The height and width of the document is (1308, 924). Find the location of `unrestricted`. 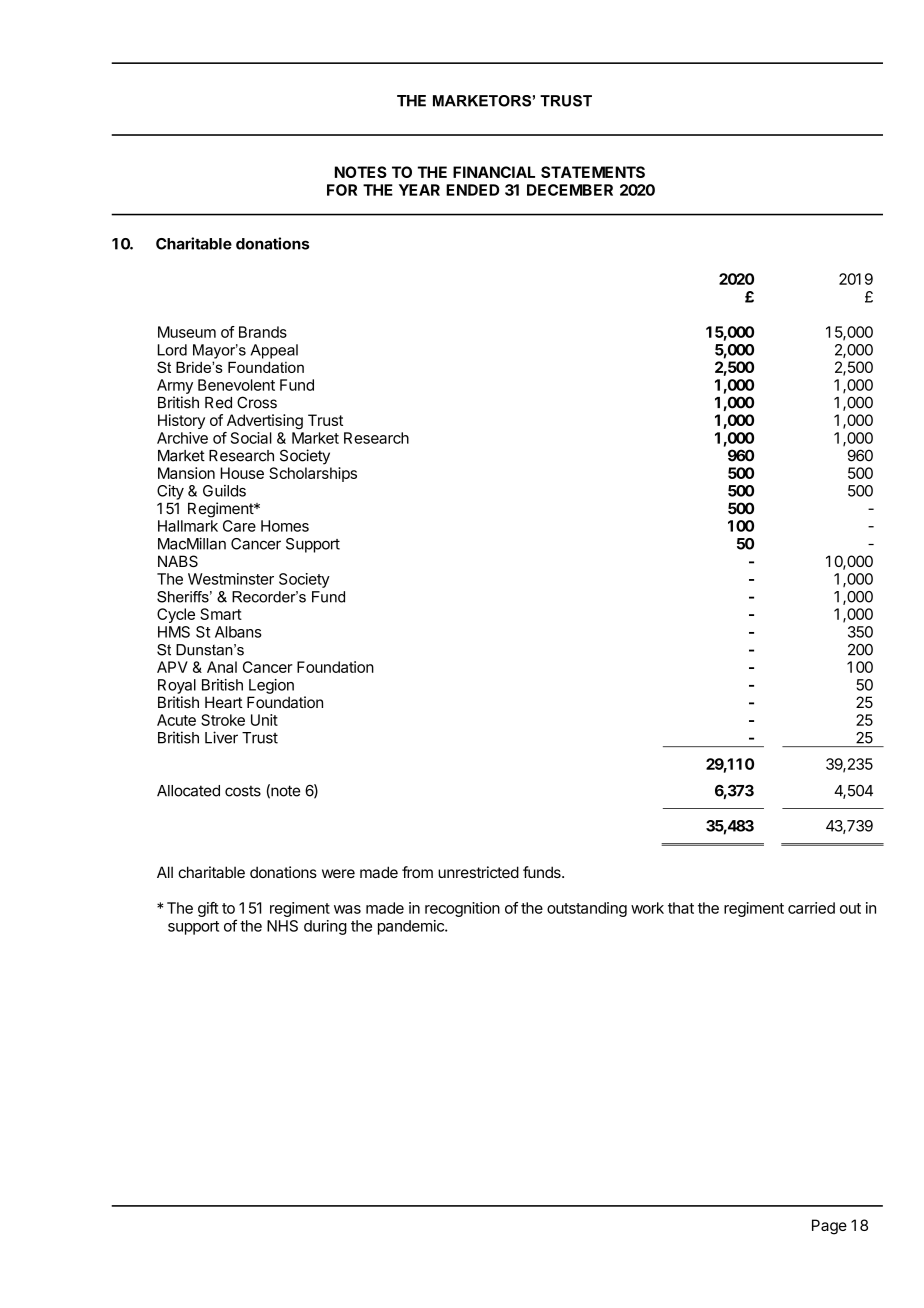

unrestricted is located at coordinates (478, 872).
